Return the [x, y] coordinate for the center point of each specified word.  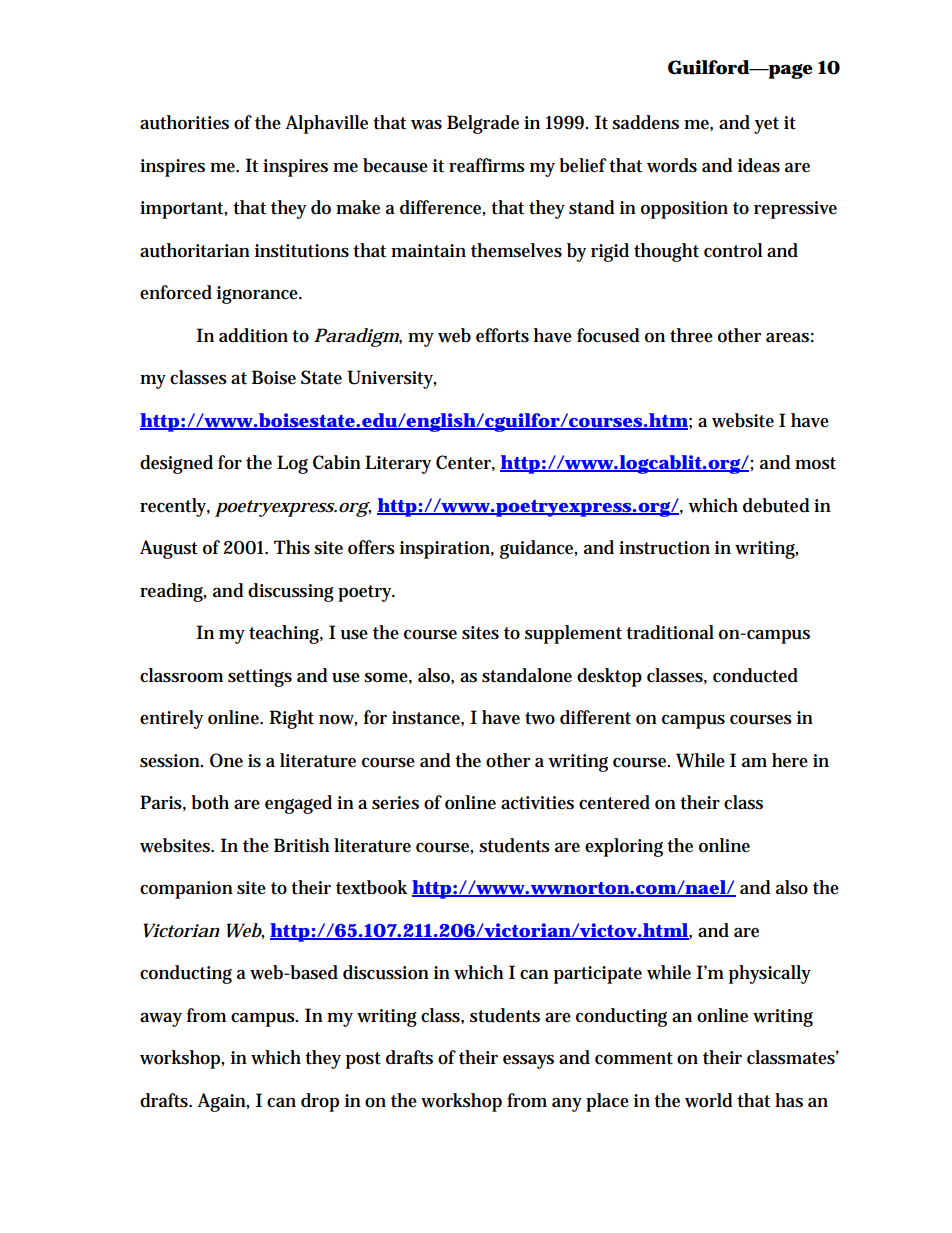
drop [320, 1102]
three [691, 335]
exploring [624, 847]
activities [537, 803]
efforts [502, 335]
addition [253, 335]
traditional [670, 632]
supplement [573, 634]
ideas [759, 165]
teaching [286, 634]
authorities [184, 122]
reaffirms [487, 165]
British [301, 845]
